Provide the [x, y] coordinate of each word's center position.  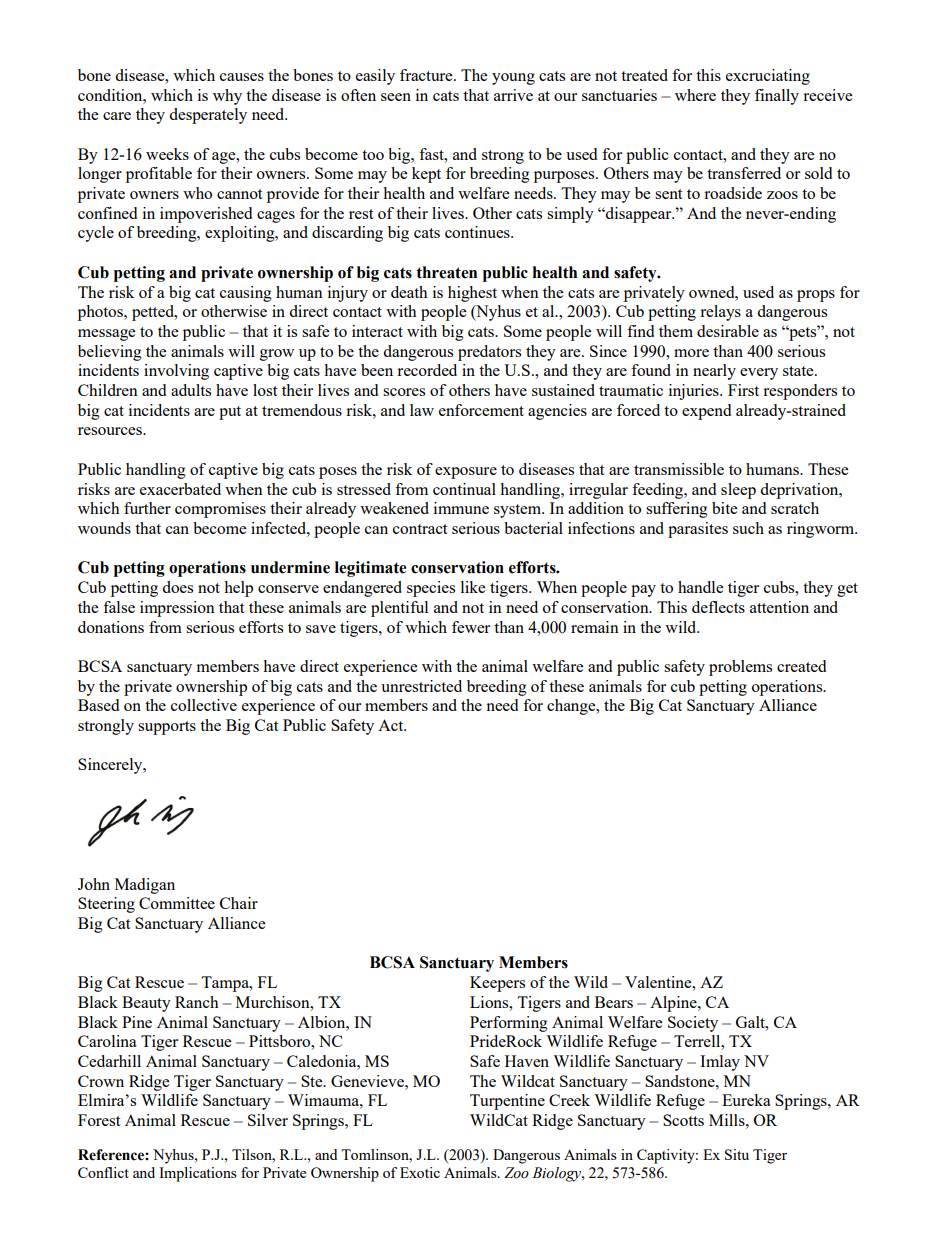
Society [693, 1024]
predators [489, 353]
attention [779, 607]
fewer [471, 627]
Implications [198, 1174]
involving [176, 372]
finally [777, 97]
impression [177, 609]
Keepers [497, 984]
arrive [513, 95]
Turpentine [507, 1102]
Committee [177, 903]
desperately [208, 116]
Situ [737, 1154]
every [759, 374]
